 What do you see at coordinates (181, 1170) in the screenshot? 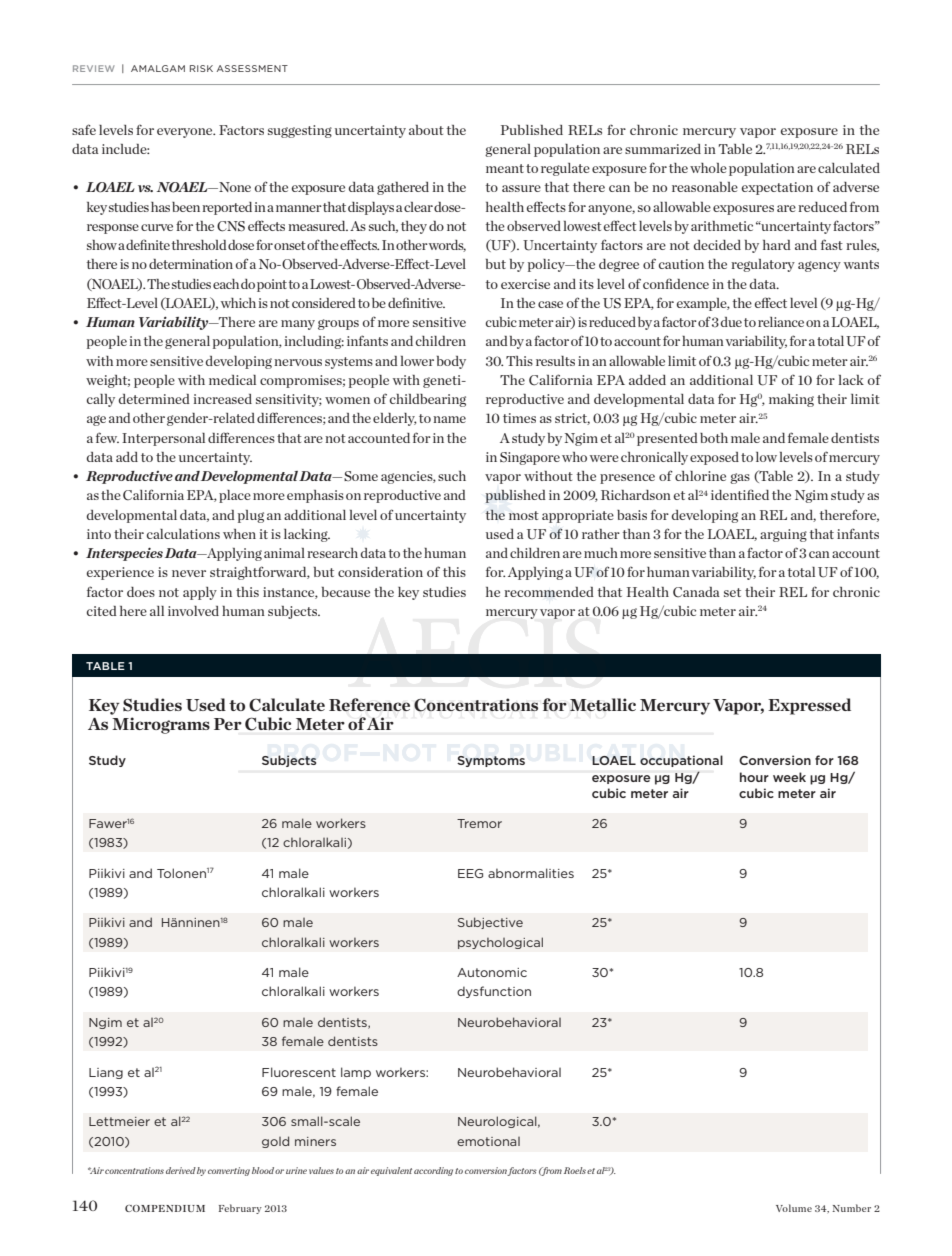
I see `derived` at bounding box center [181, 1170].
